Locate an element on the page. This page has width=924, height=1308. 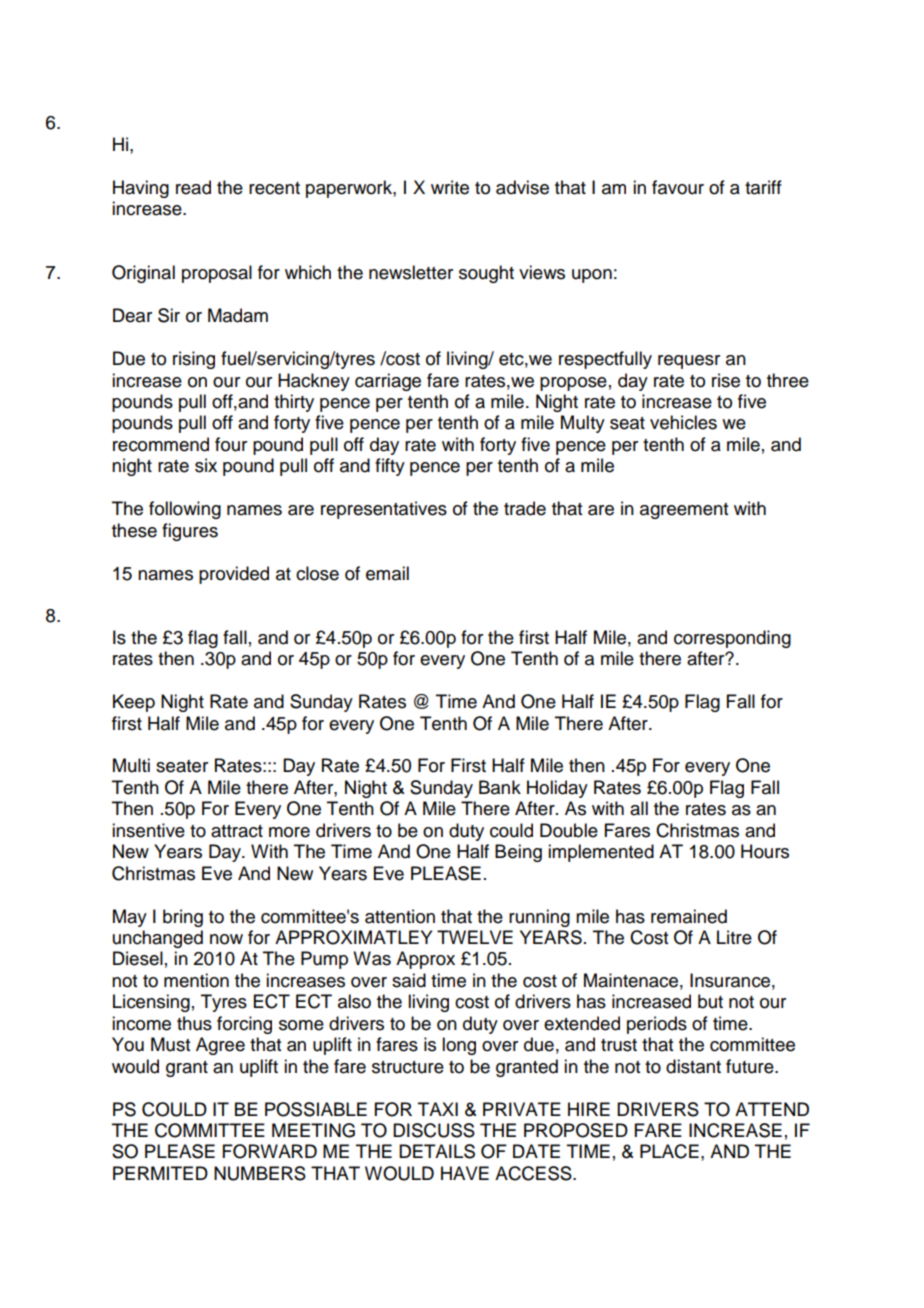
favour is located at coordinates (678, 187).
